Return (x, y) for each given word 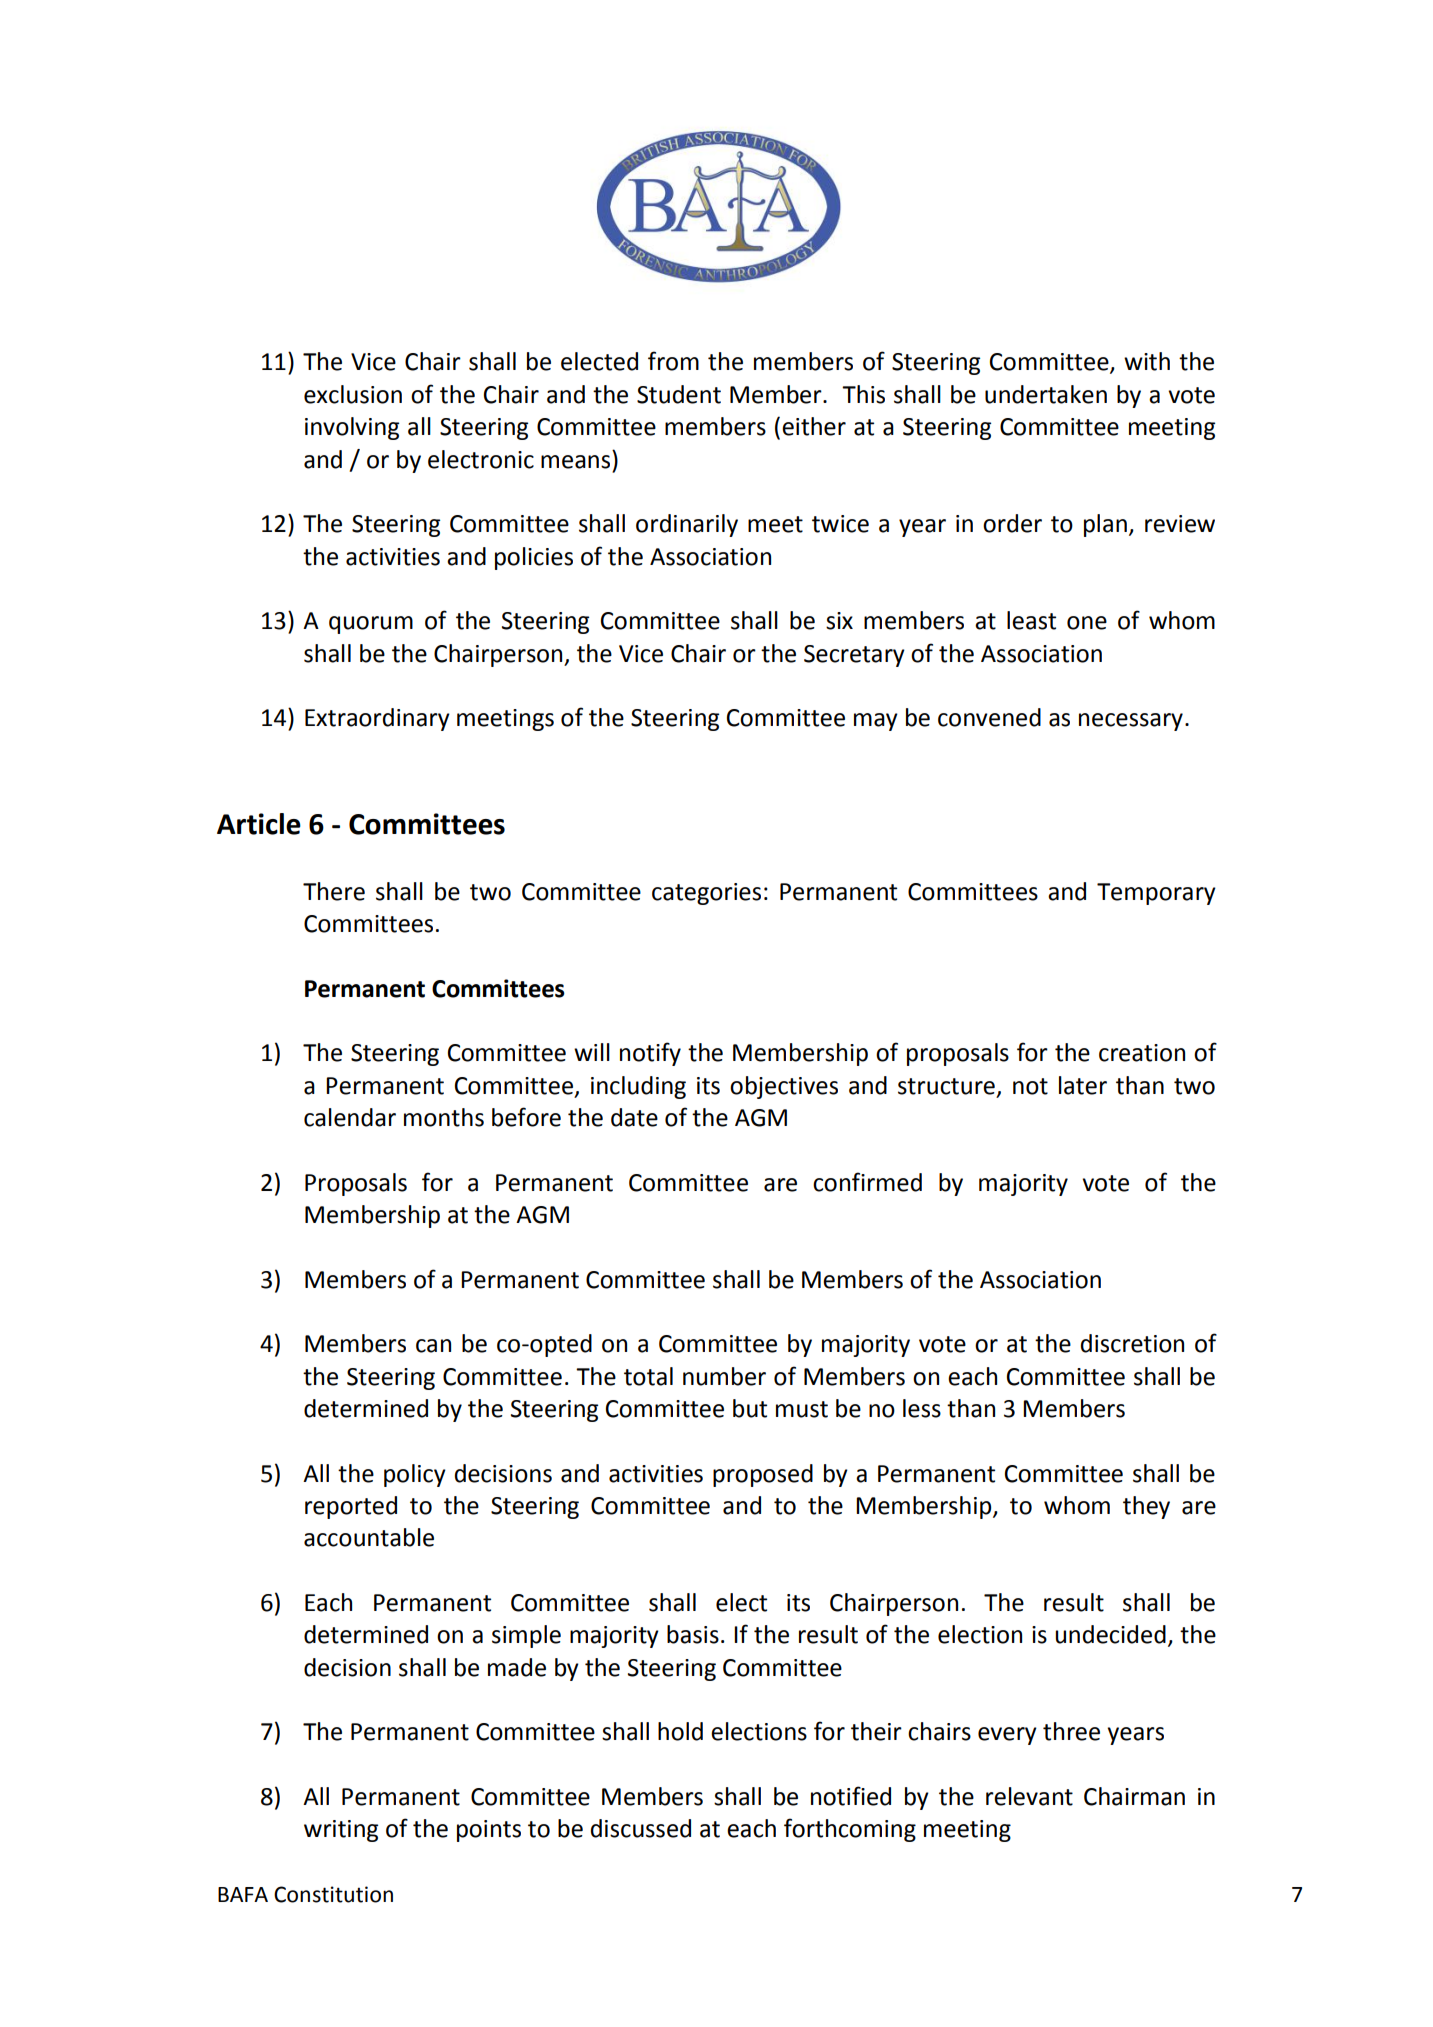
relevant (1029, 1796)
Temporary (1156, 894)
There (334, 891)
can (433, 1346)
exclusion (353, 394)
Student (679, 394)
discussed (641, 1828)
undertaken (1046, 394)
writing (341, 1831)
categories (706, 894)
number (724, 1376)
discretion (1132, 1343)
